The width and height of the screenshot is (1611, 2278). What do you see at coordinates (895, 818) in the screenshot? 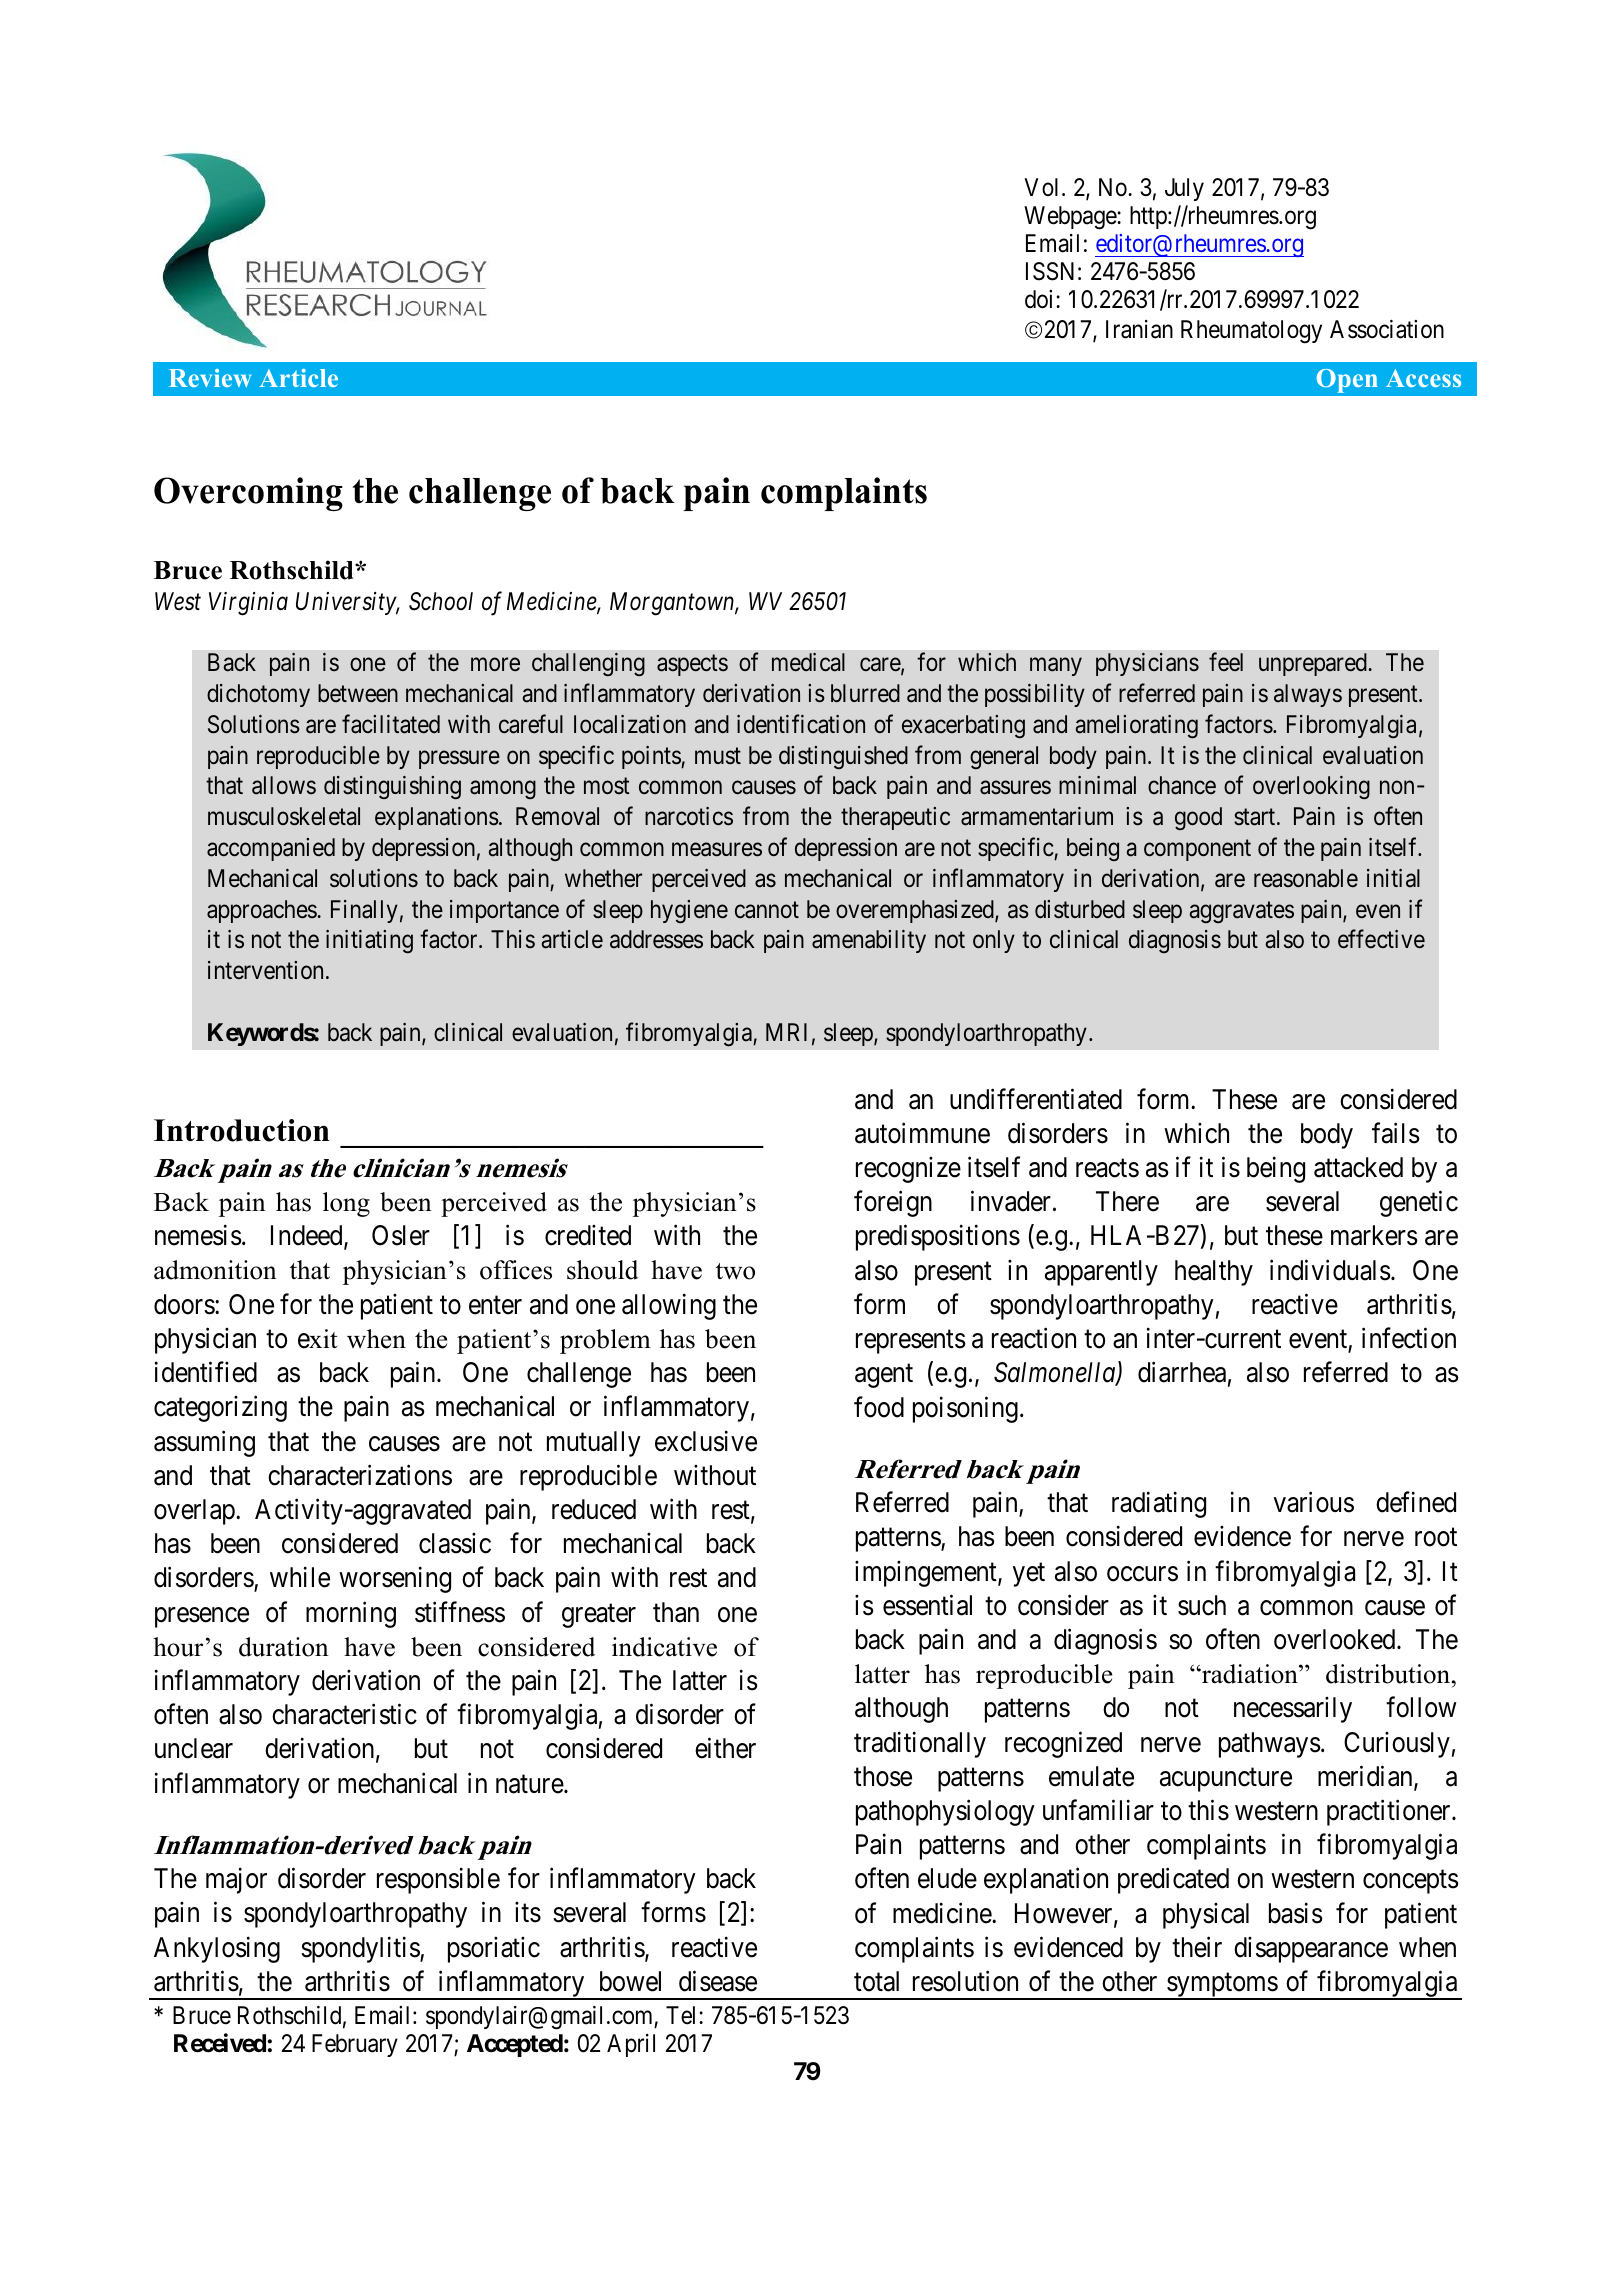
I see `therapeutic` at bounding box center [895, 818].
